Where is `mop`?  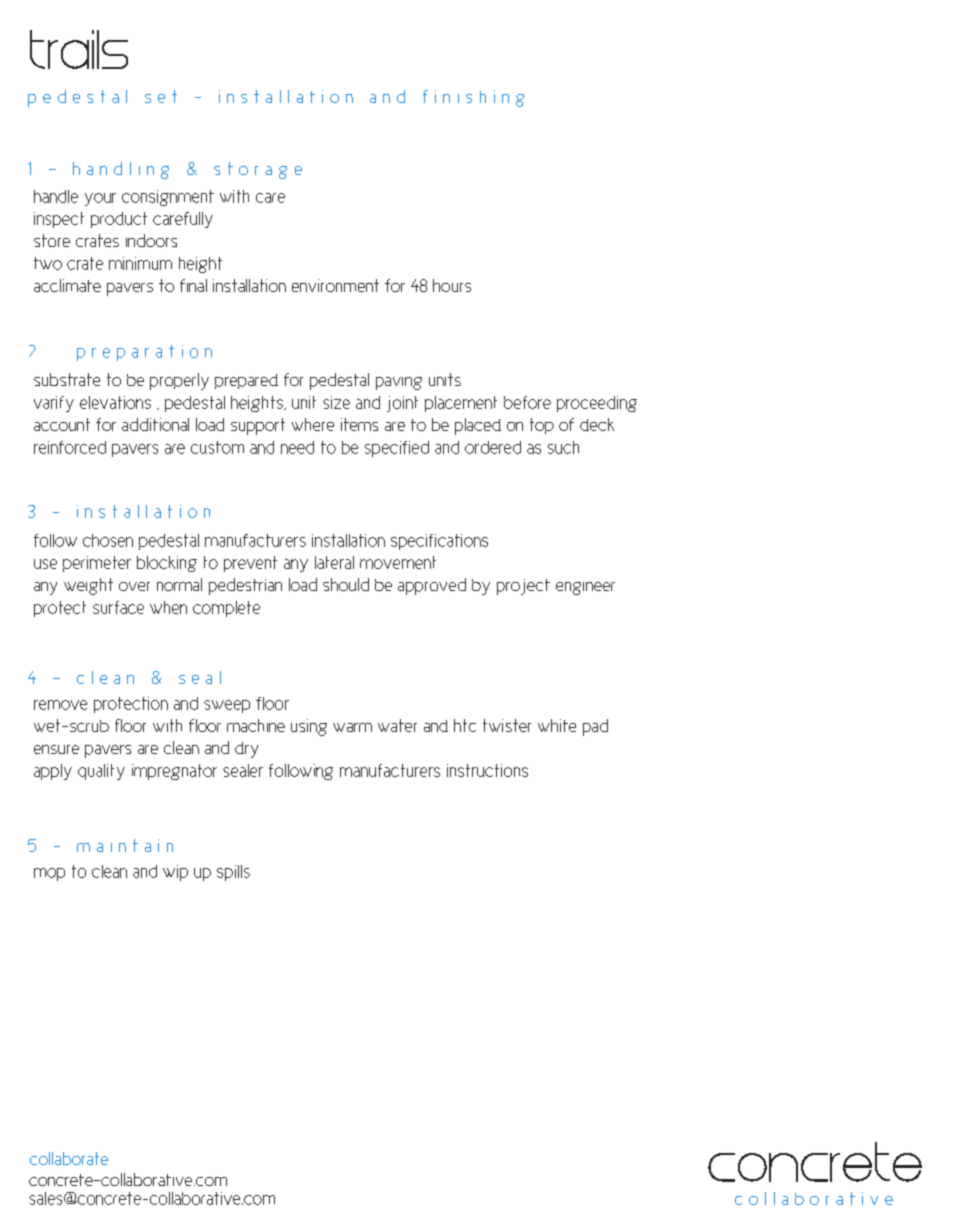 mop is located at coordinates (49, 874).
